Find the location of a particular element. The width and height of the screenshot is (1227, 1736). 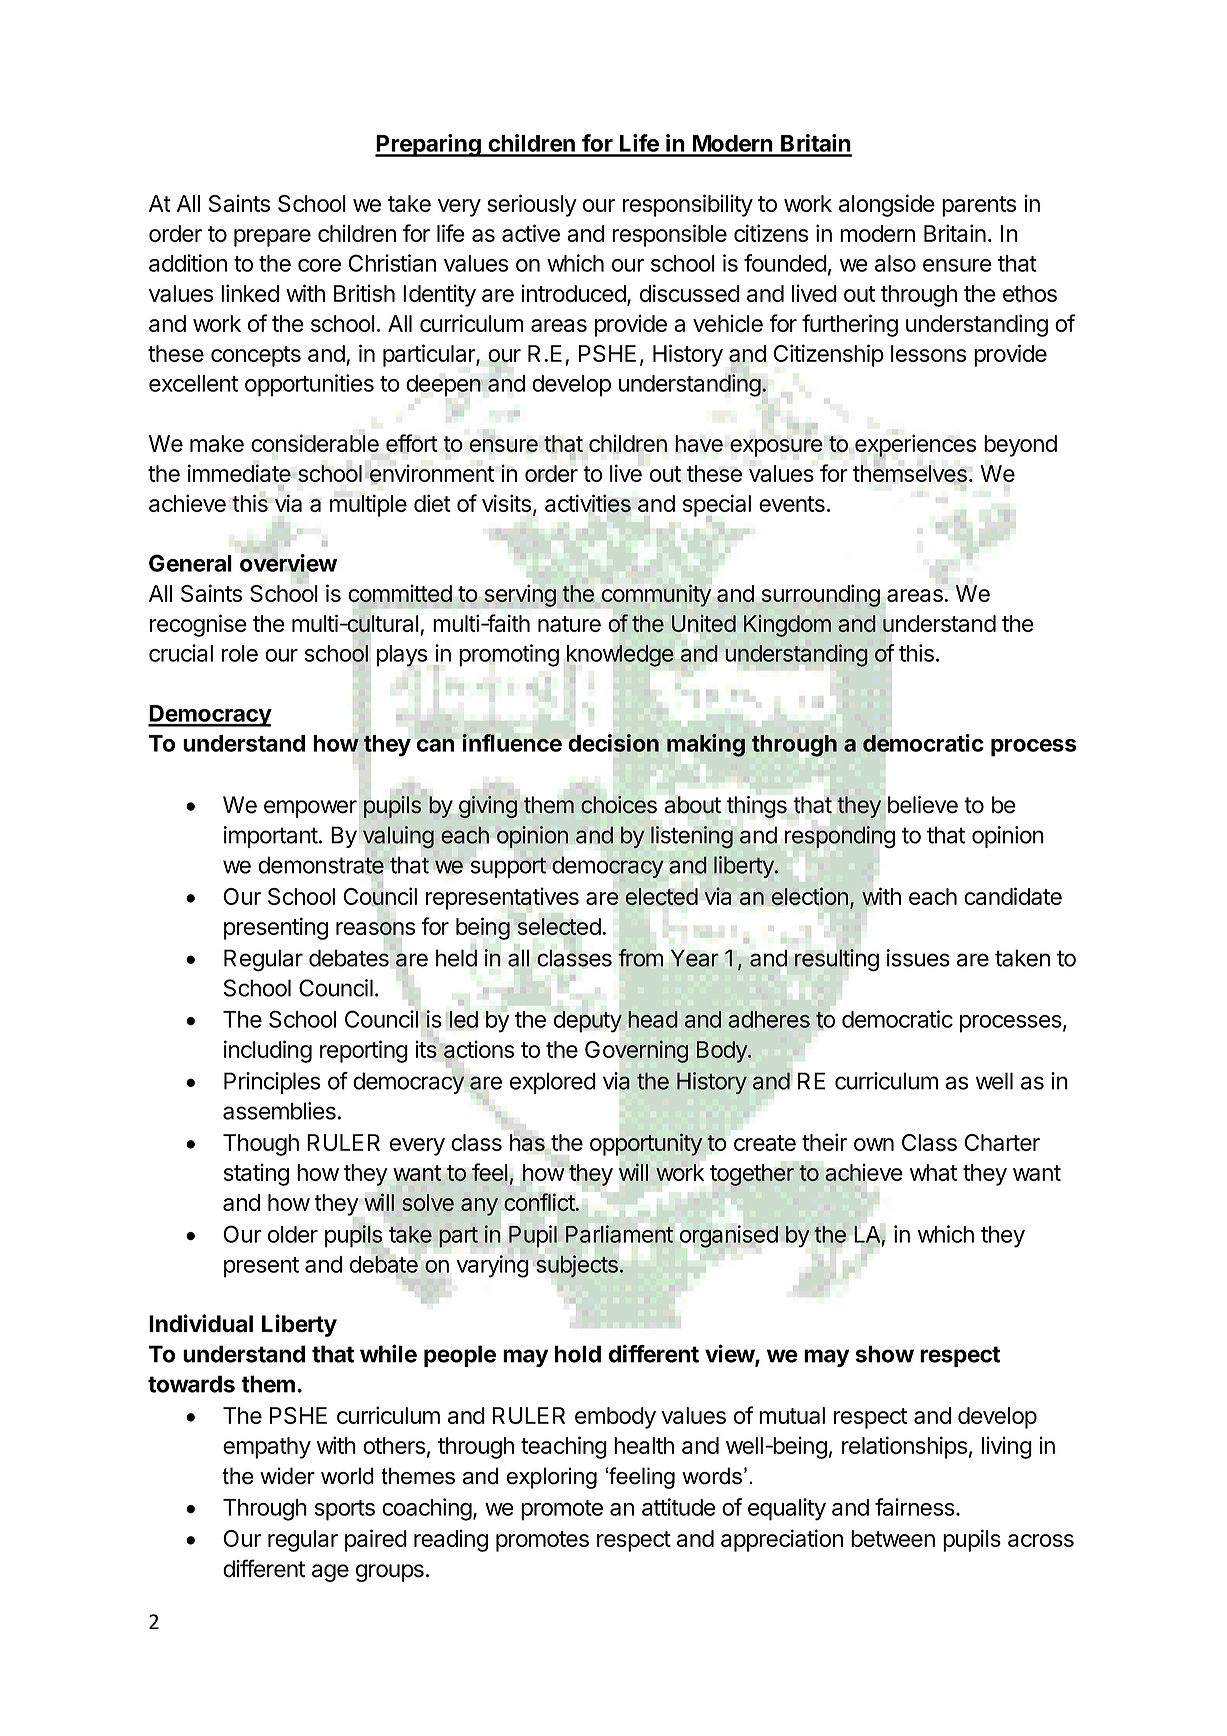

activities is located at coordinates (588, 504).
